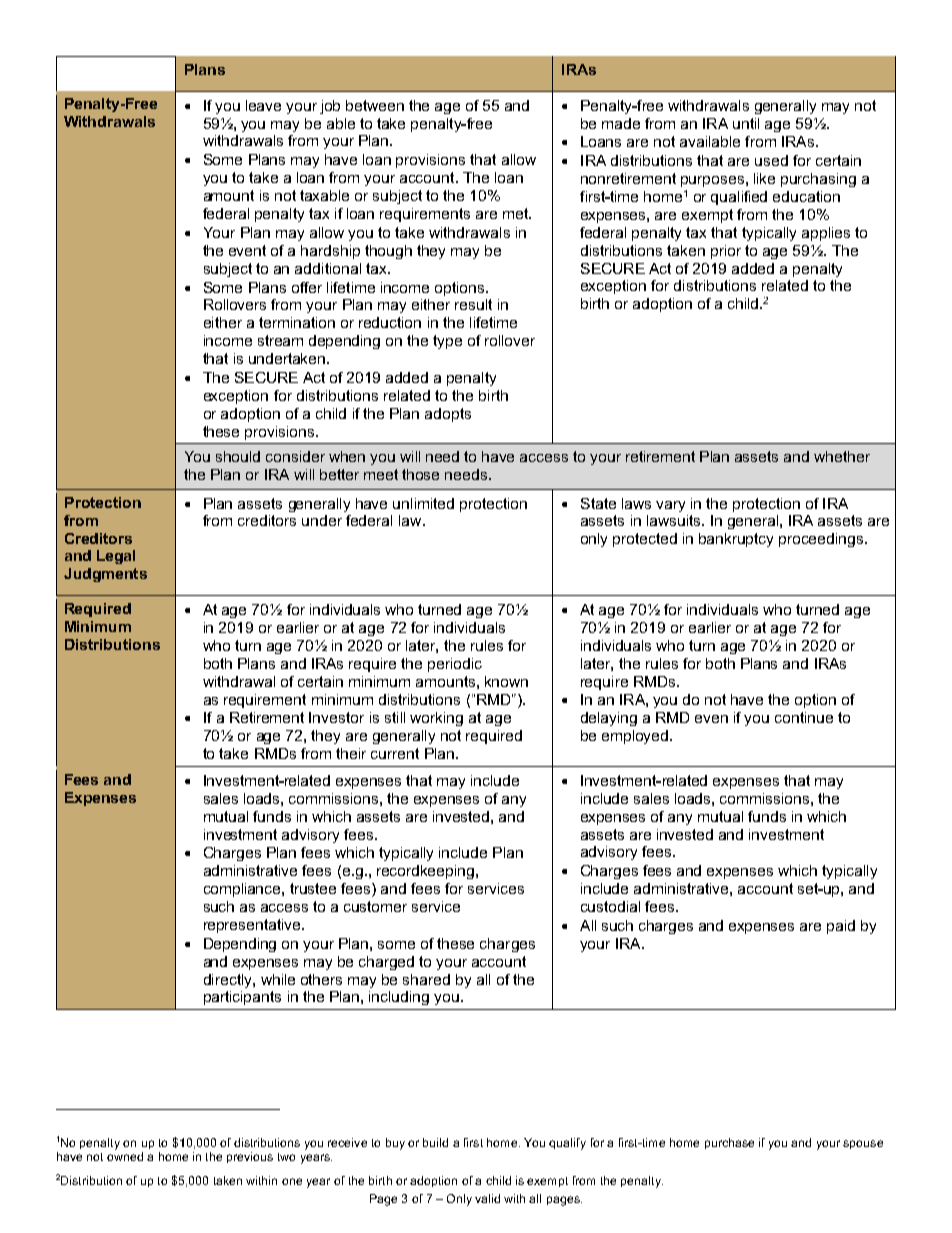  Describe the element at coordinates (516, 213) in the page. I see `met` at that location.
